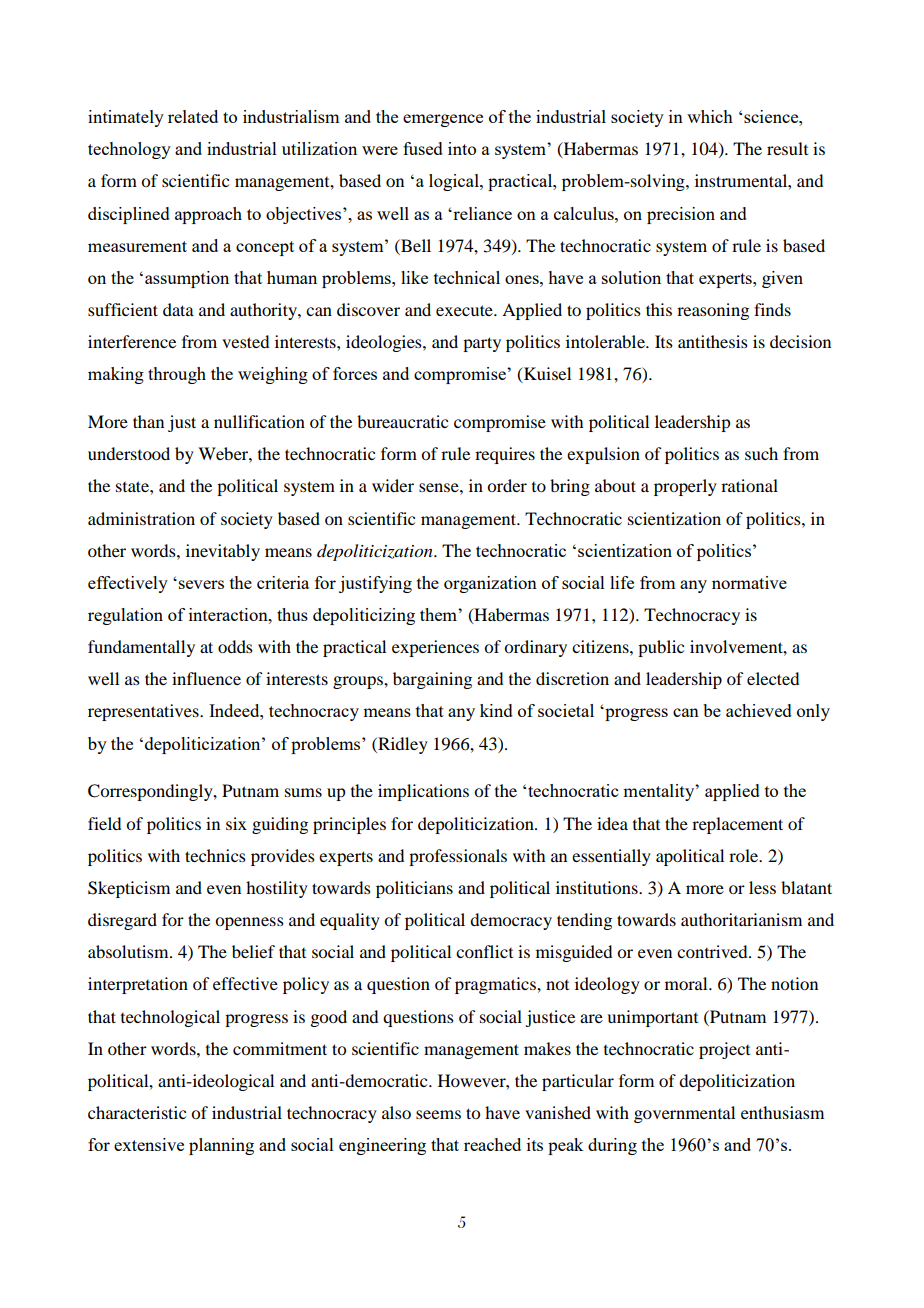  I want to click on characteristic, so click(137, 1112).
